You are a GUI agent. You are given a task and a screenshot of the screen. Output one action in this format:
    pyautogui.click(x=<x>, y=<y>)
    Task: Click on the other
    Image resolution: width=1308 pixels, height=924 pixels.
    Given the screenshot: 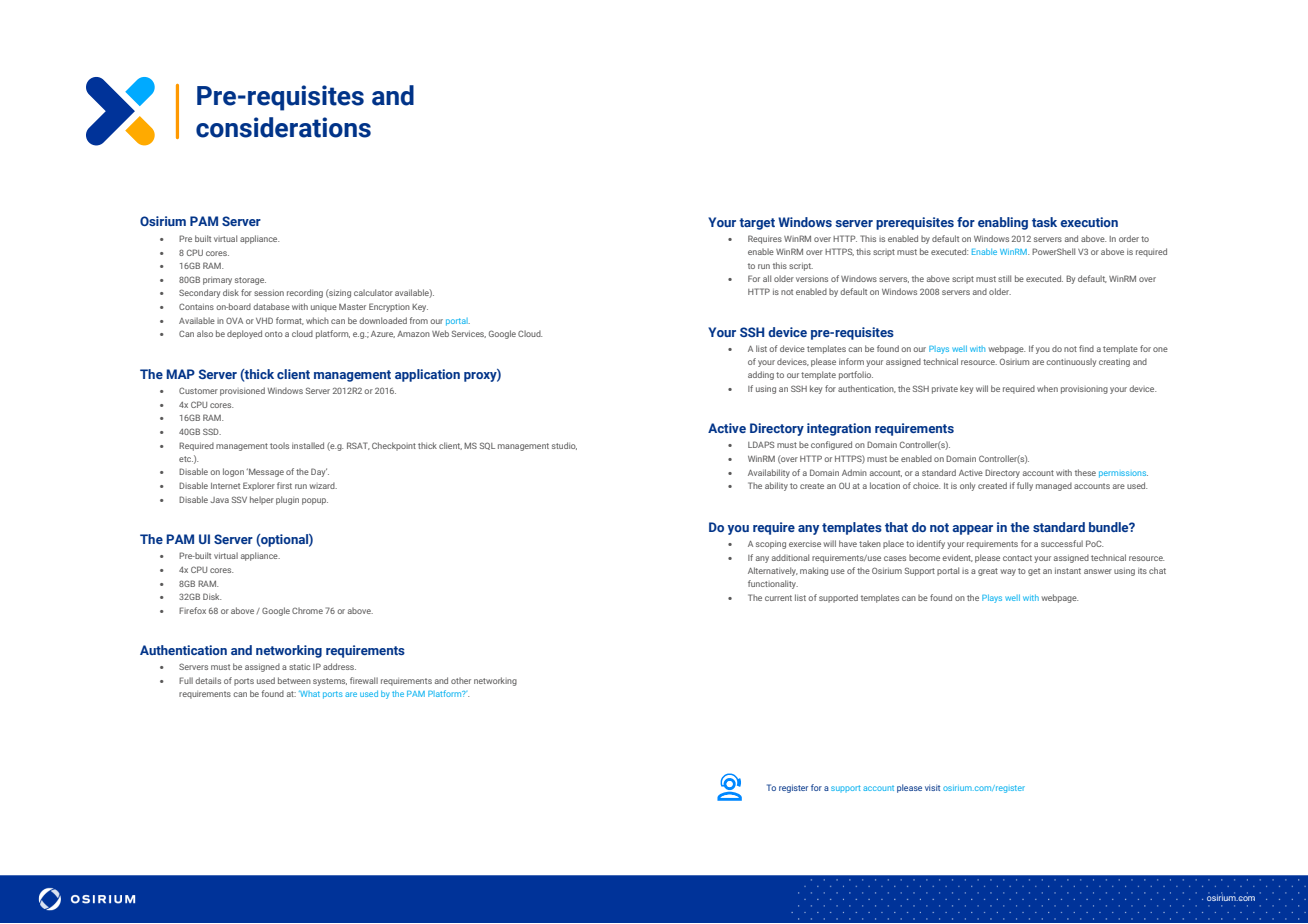 What is the action you would take?
    pyautogui.click(x=461, y=680)
